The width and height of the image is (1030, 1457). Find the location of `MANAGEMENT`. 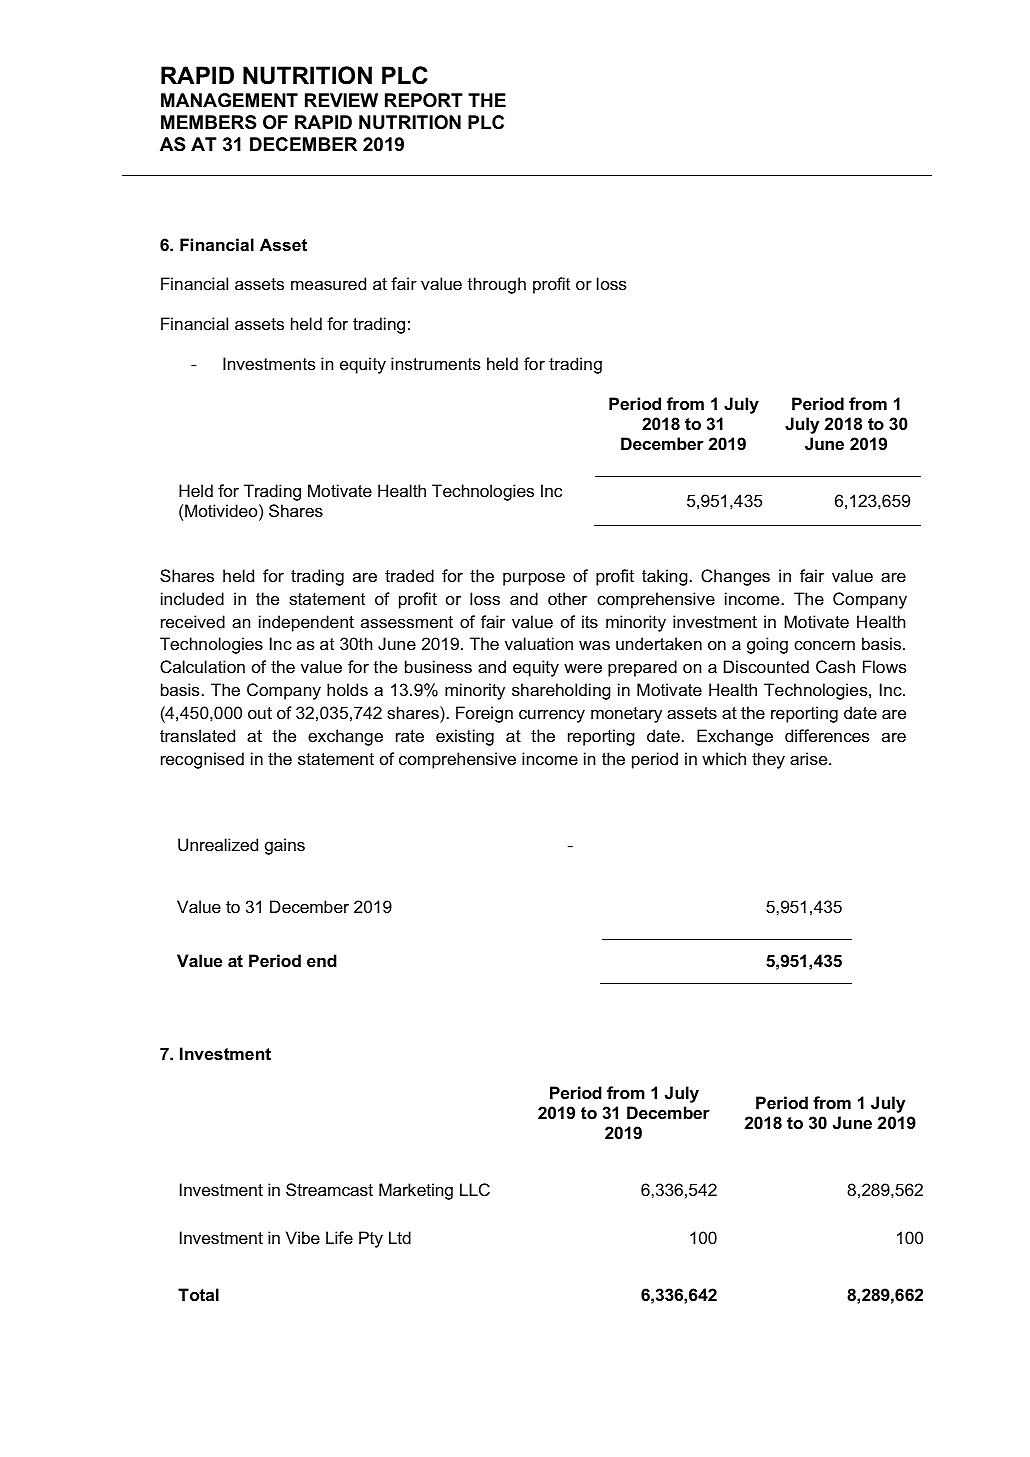

MANAGEMENT is located at coordinates (229, 100).
